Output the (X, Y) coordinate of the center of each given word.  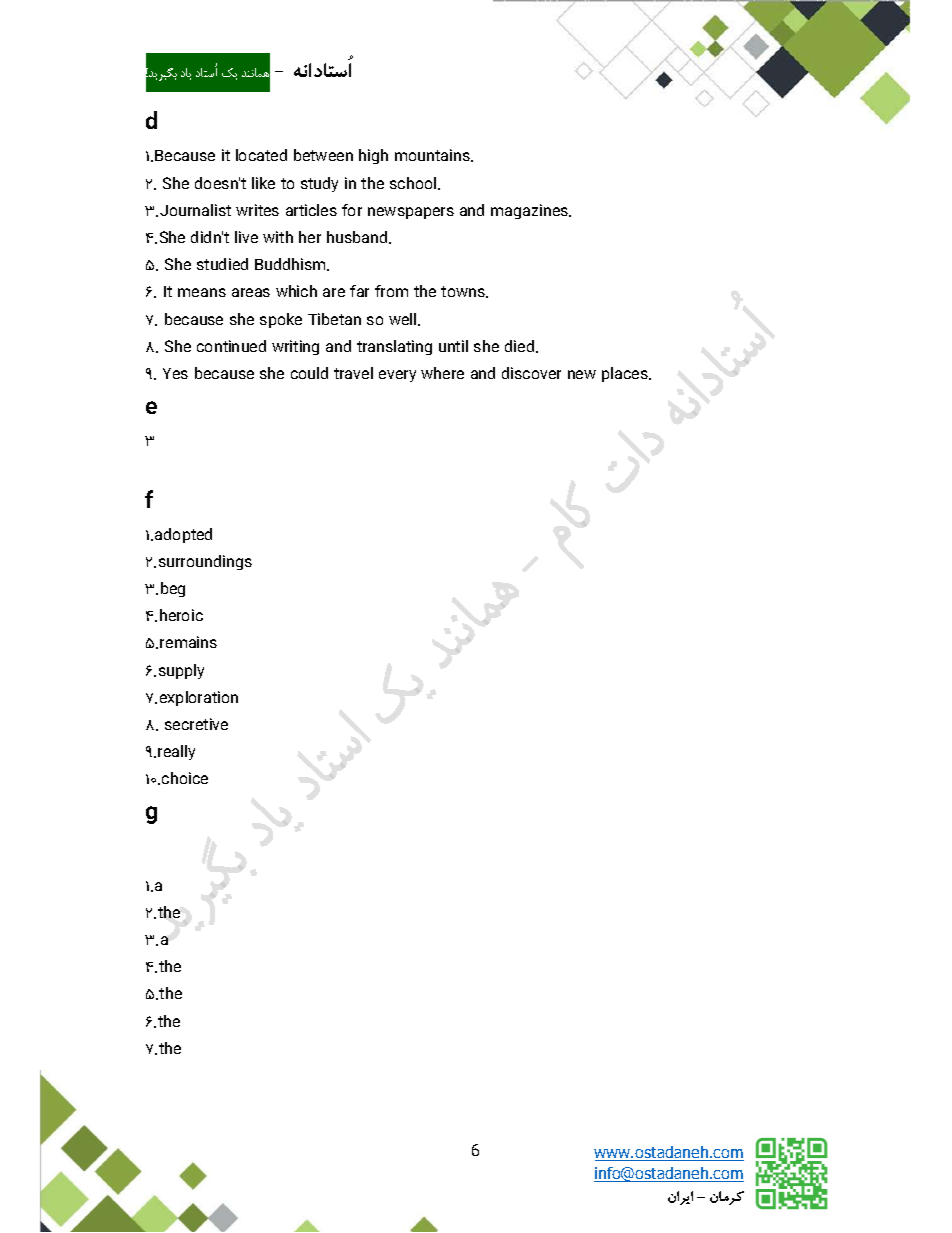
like (263, 183)
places (626, 374)
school (414, 183)
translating (394, 347)
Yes (175, 373)
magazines (531, 211)
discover (531, 373)
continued (231, 346)
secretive (196, 724)
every (397, 376)
